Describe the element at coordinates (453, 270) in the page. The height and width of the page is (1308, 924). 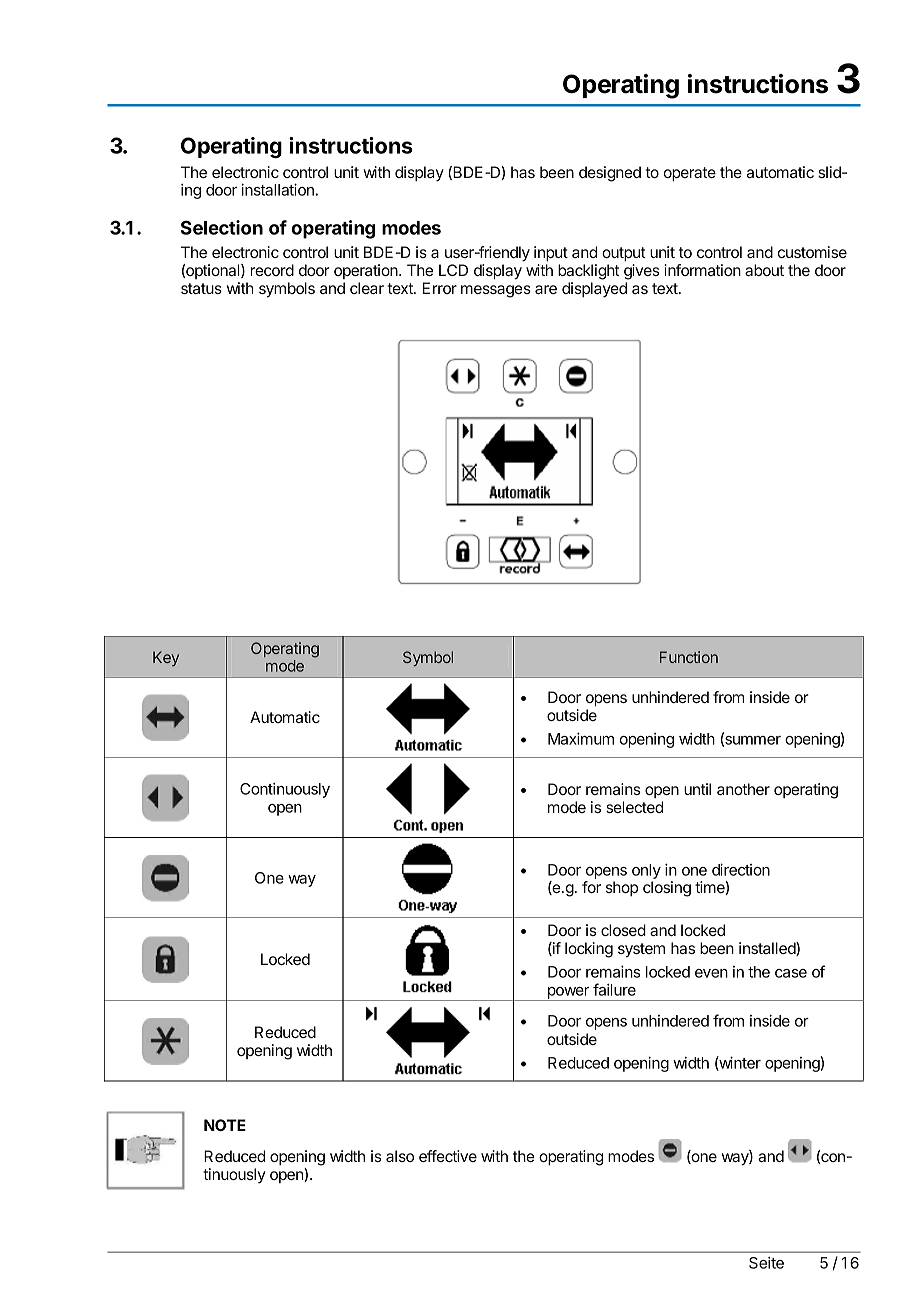
I see `LCD` at that location.
